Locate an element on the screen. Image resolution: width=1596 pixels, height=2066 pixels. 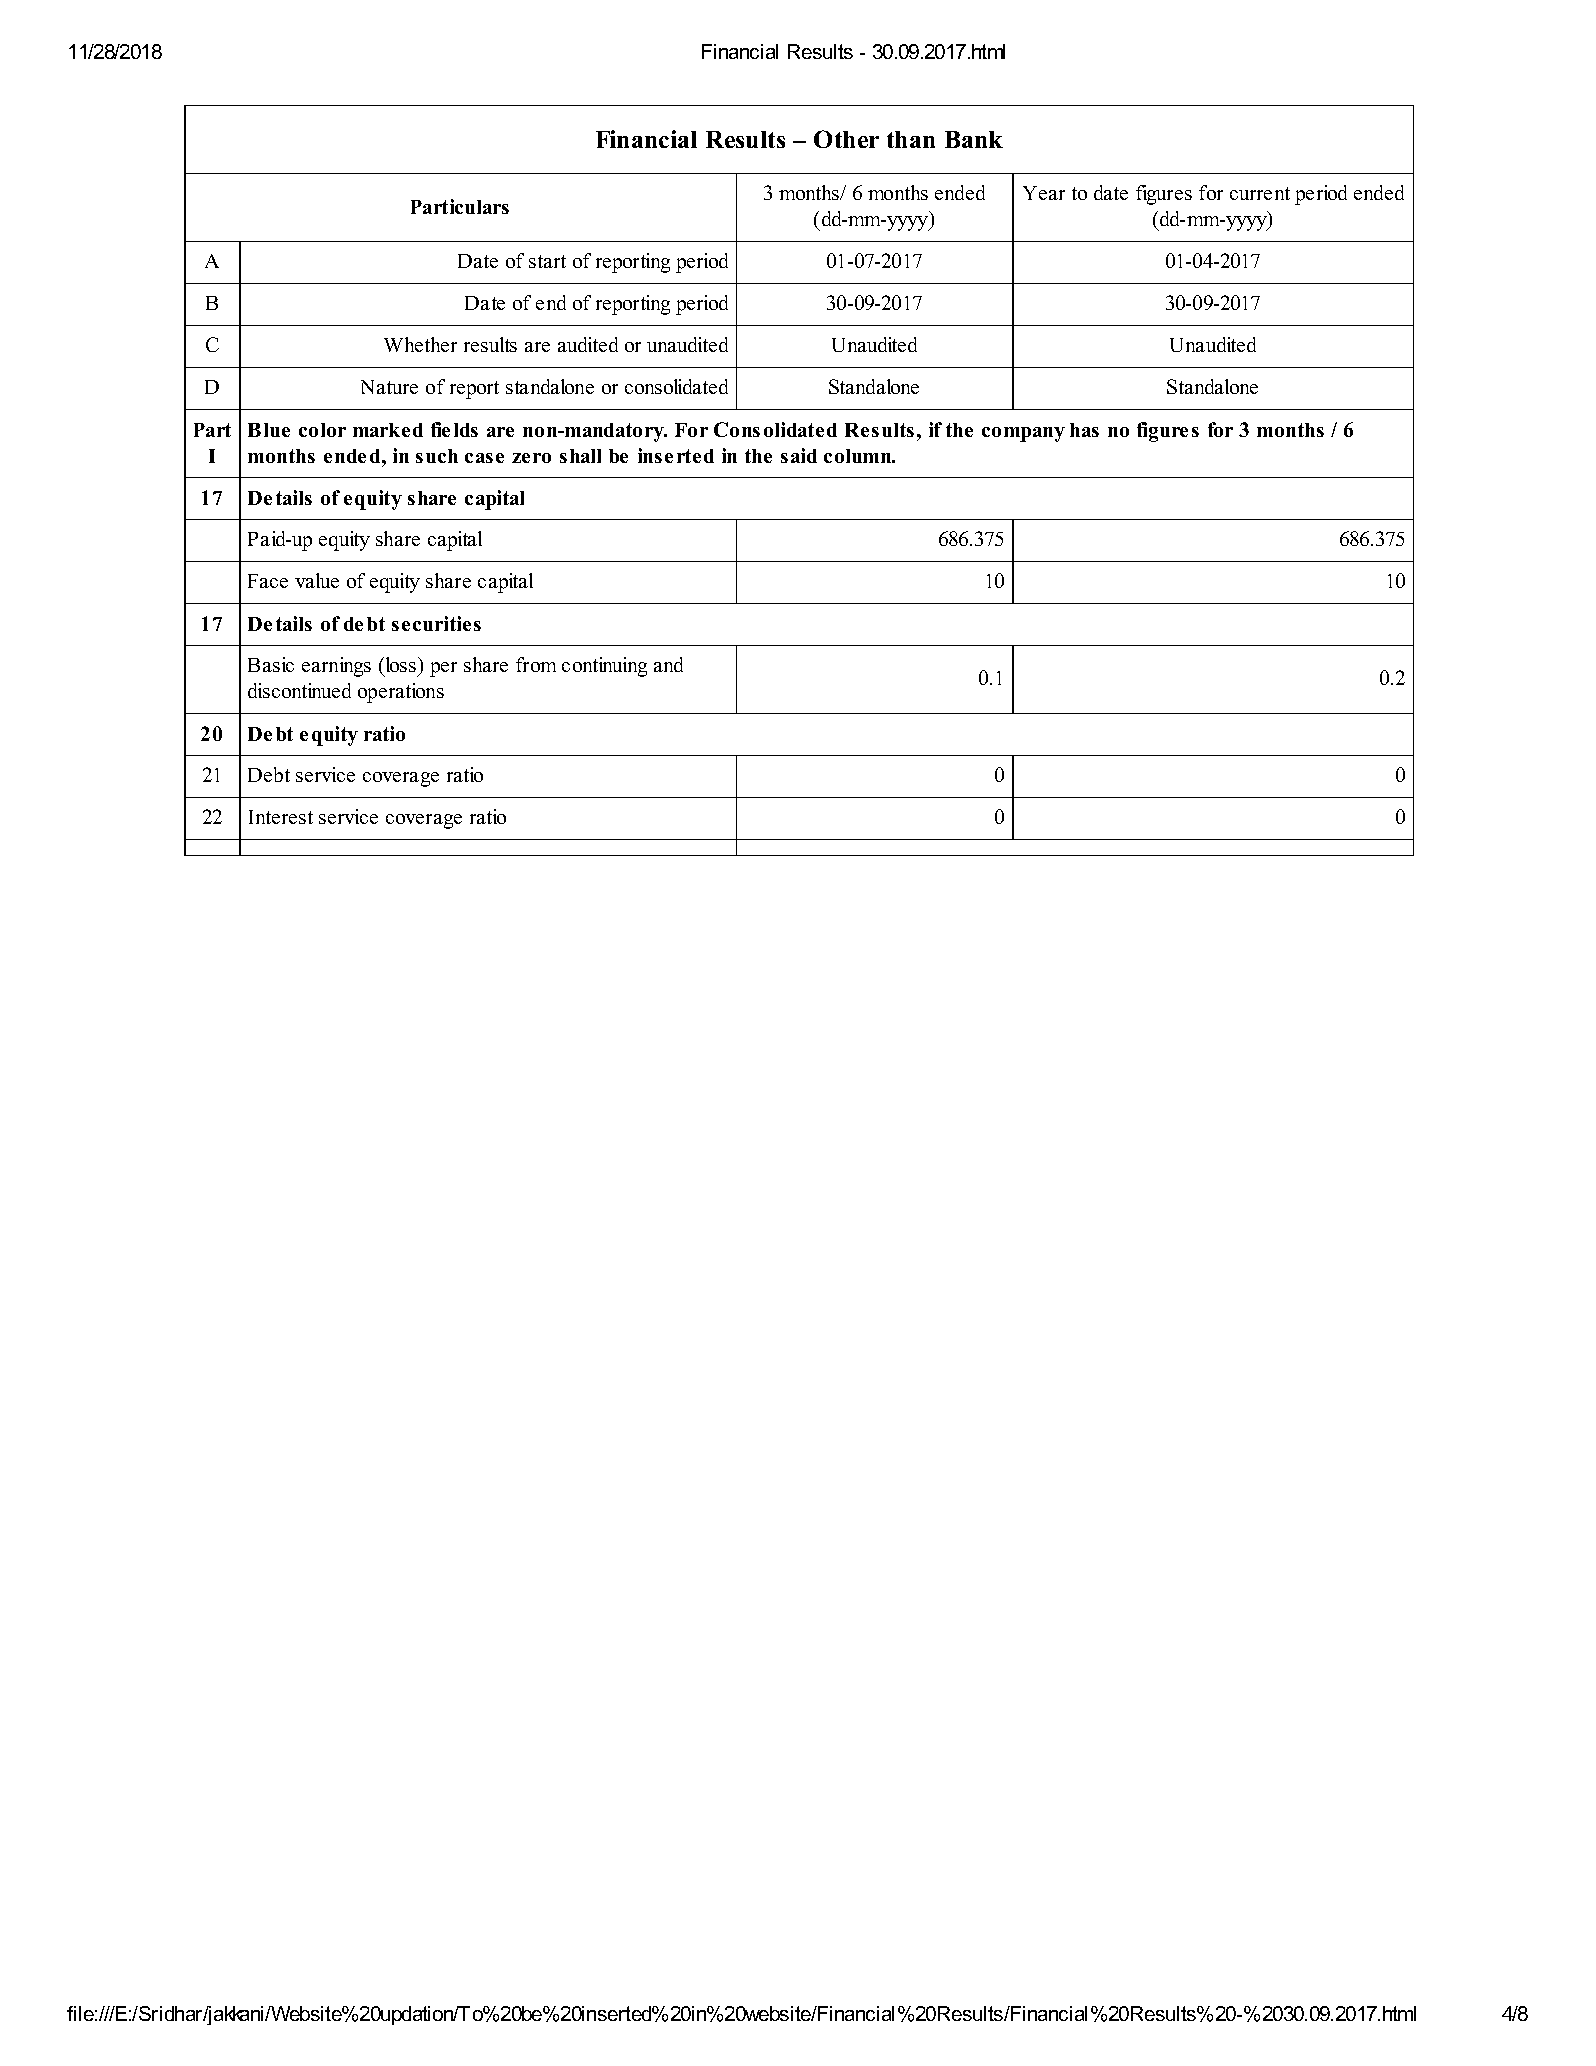
company is located at coordinates (1023, 434).
